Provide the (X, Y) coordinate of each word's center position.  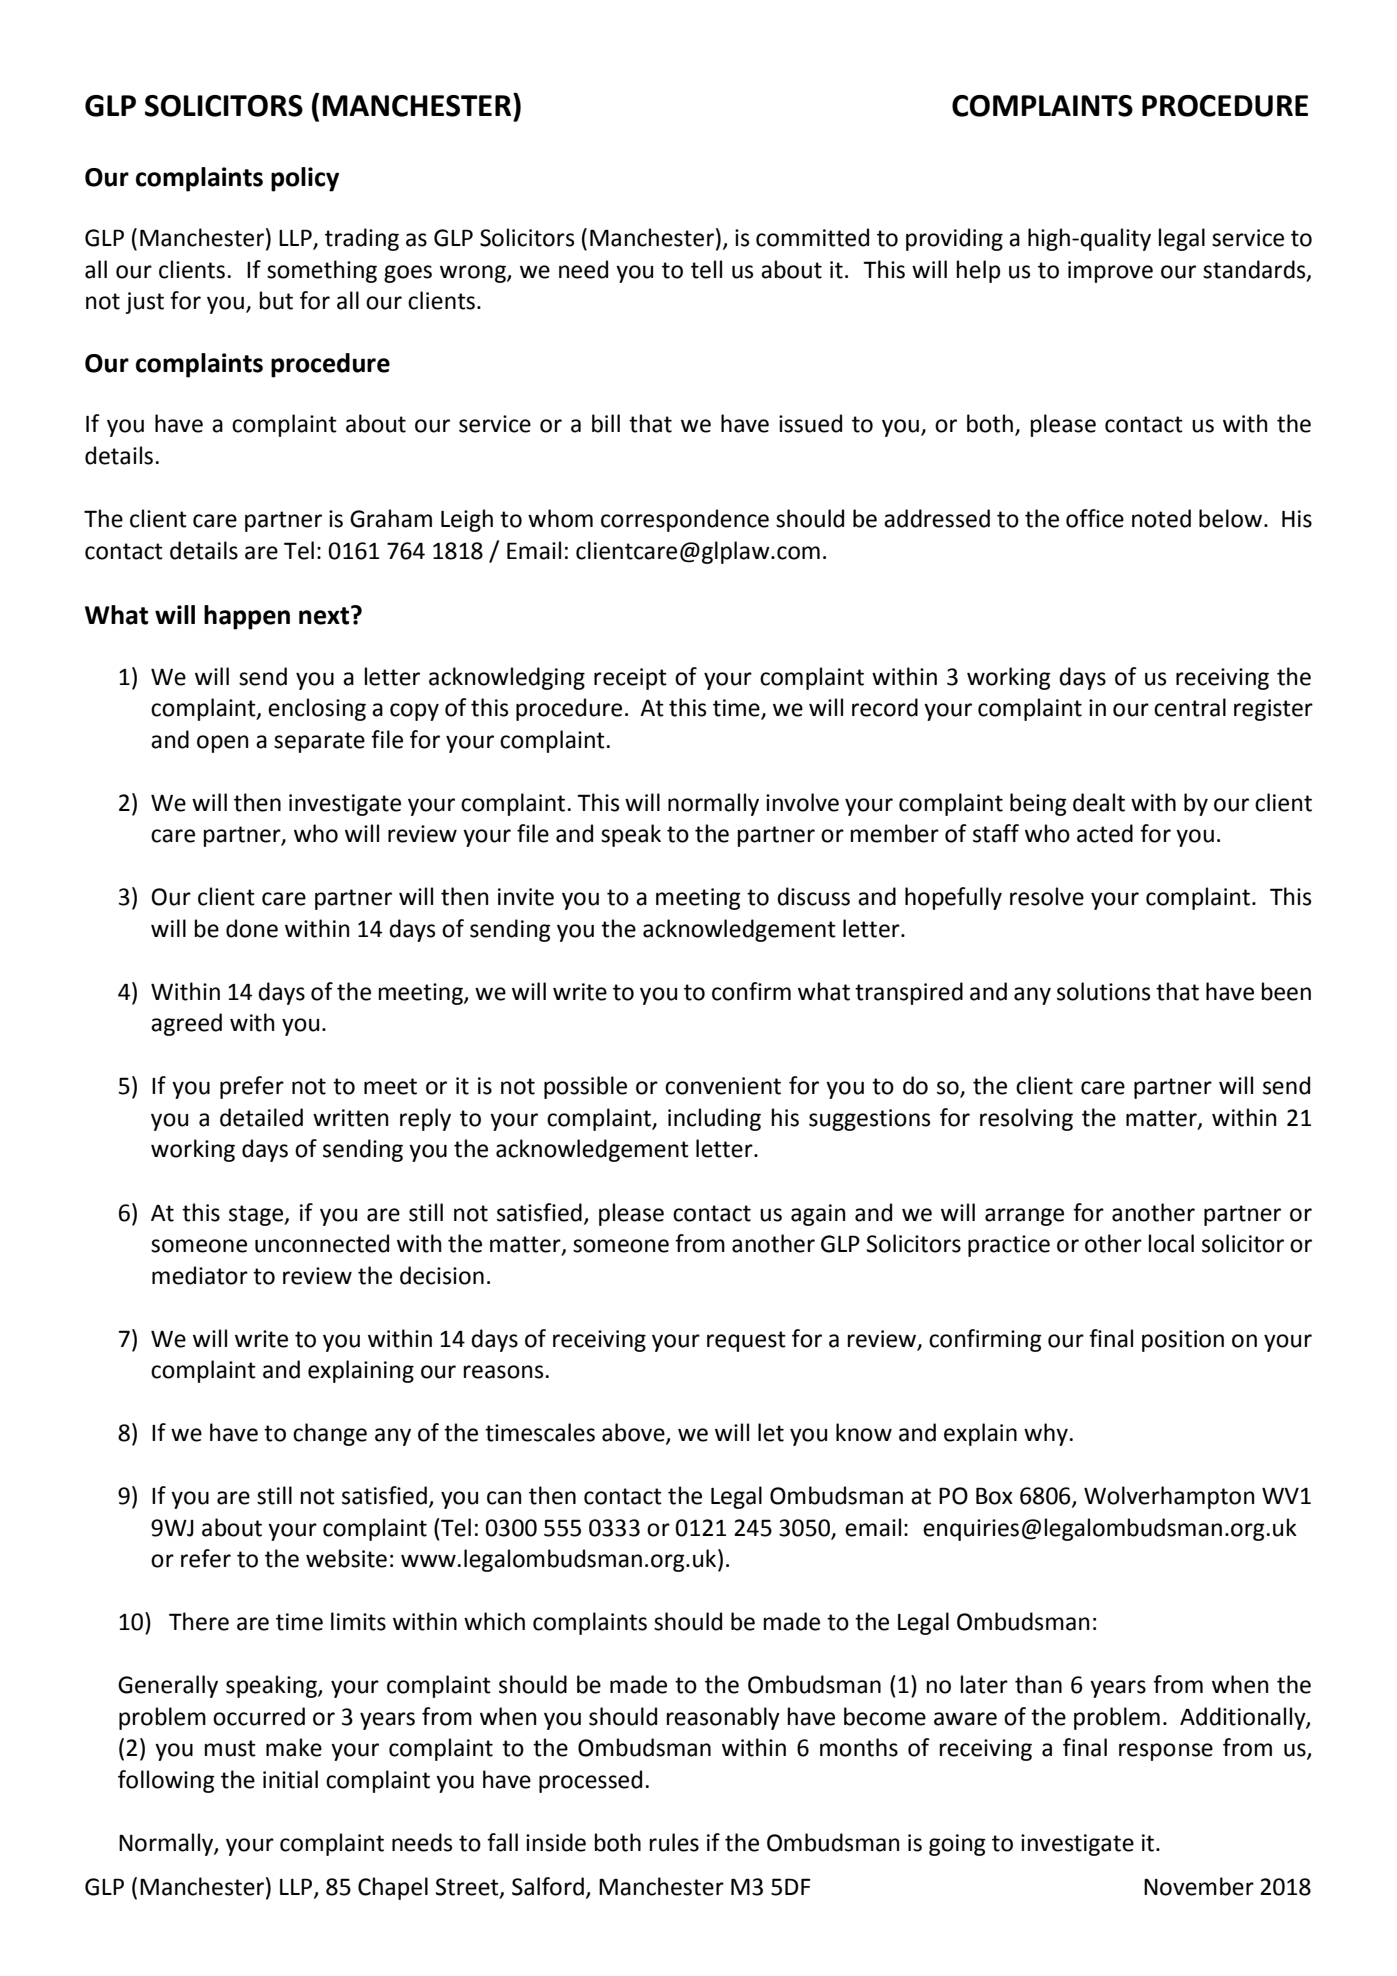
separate (319, 742)
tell (706, 269)
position (1183, 1341)
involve (802, 802)
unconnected (322, 1243)
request (746, 1341)
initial (290, 1779)
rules (674, 1842)
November (1199, 1886)
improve (1110, 272)
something (322, 271)
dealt (1099, 802)
